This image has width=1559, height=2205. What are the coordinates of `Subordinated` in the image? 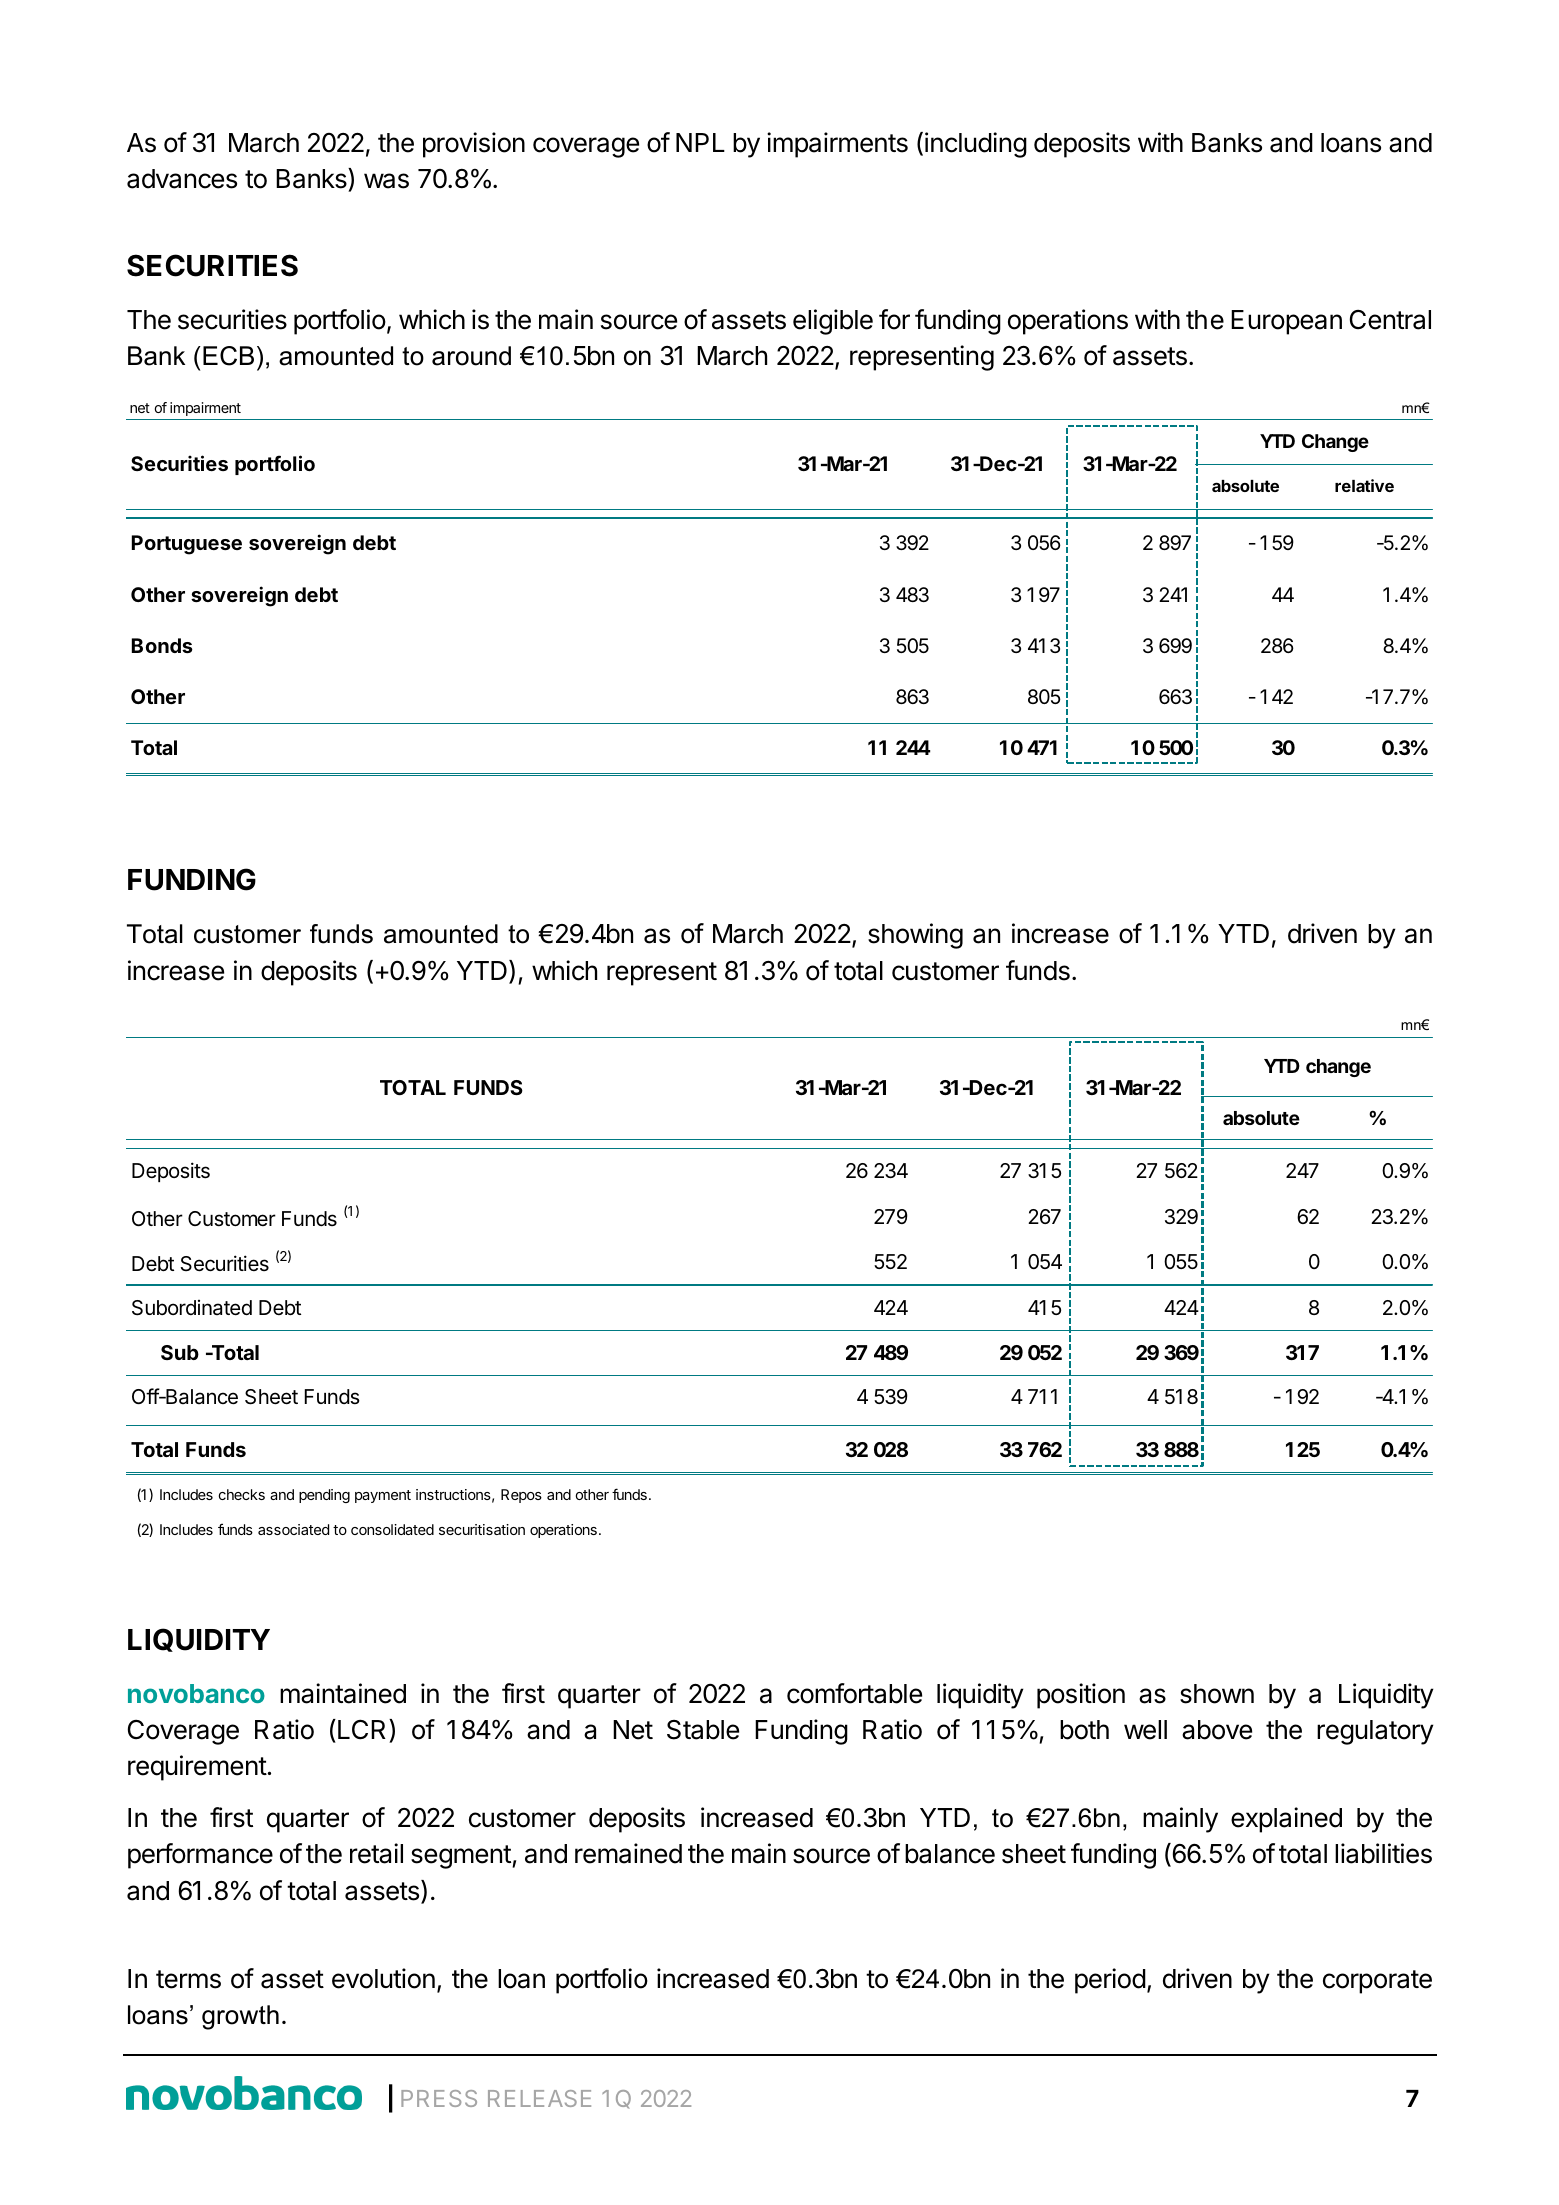 It's located at (192, 1308).
